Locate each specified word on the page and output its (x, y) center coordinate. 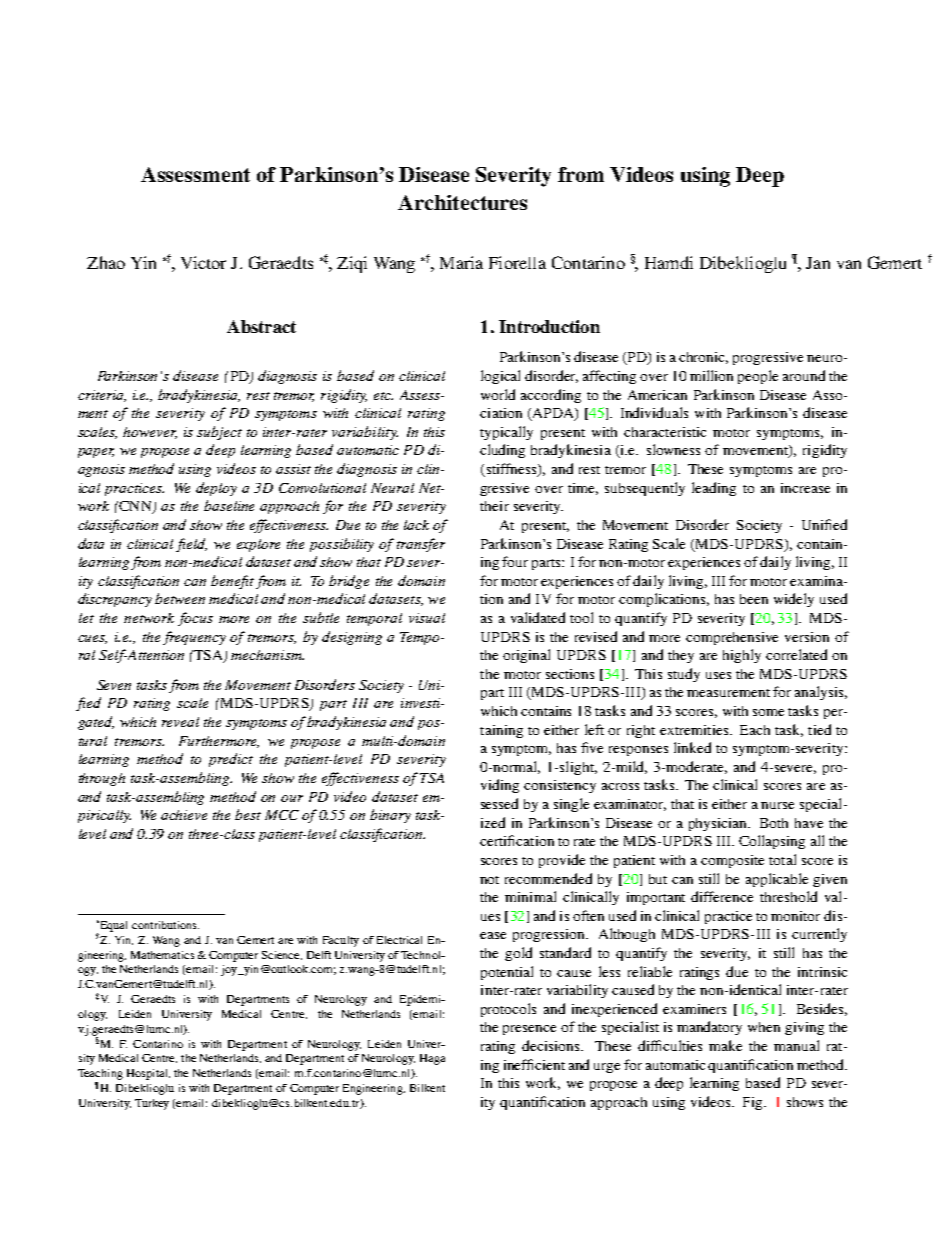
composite (732, 861)
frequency (194, 638)
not (489, 880)
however (150, 433)
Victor (203, 262)
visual (427, 618)
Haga (432, 1059)
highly (742, 656)
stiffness (511, 470)
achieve (184, 815)
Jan (818, 263)
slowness (673, 449)
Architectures (462, 202)
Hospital (148, 1074)
